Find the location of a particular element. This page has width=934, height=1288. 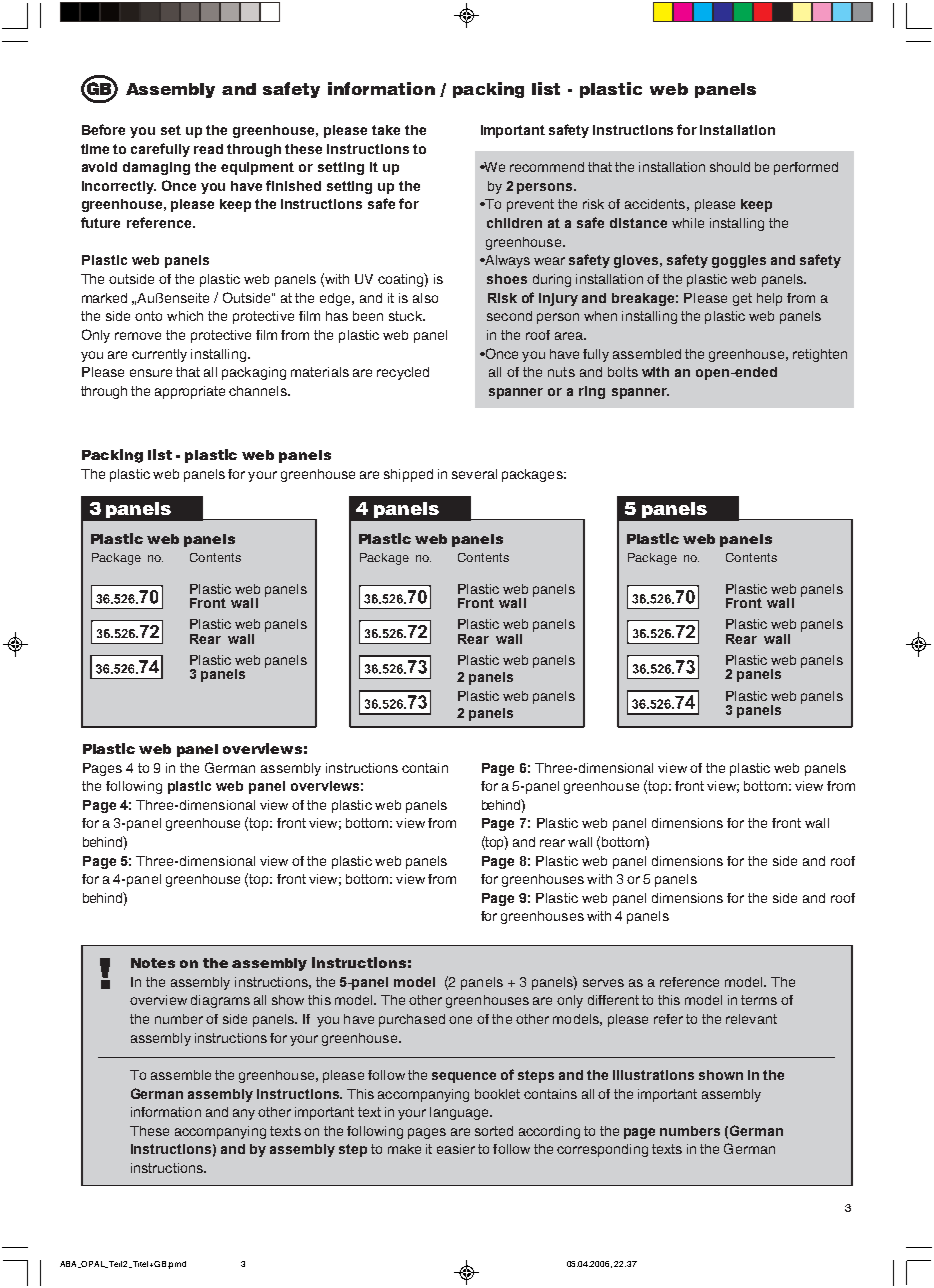

diagrams is located at coordinates (220, 1001).
